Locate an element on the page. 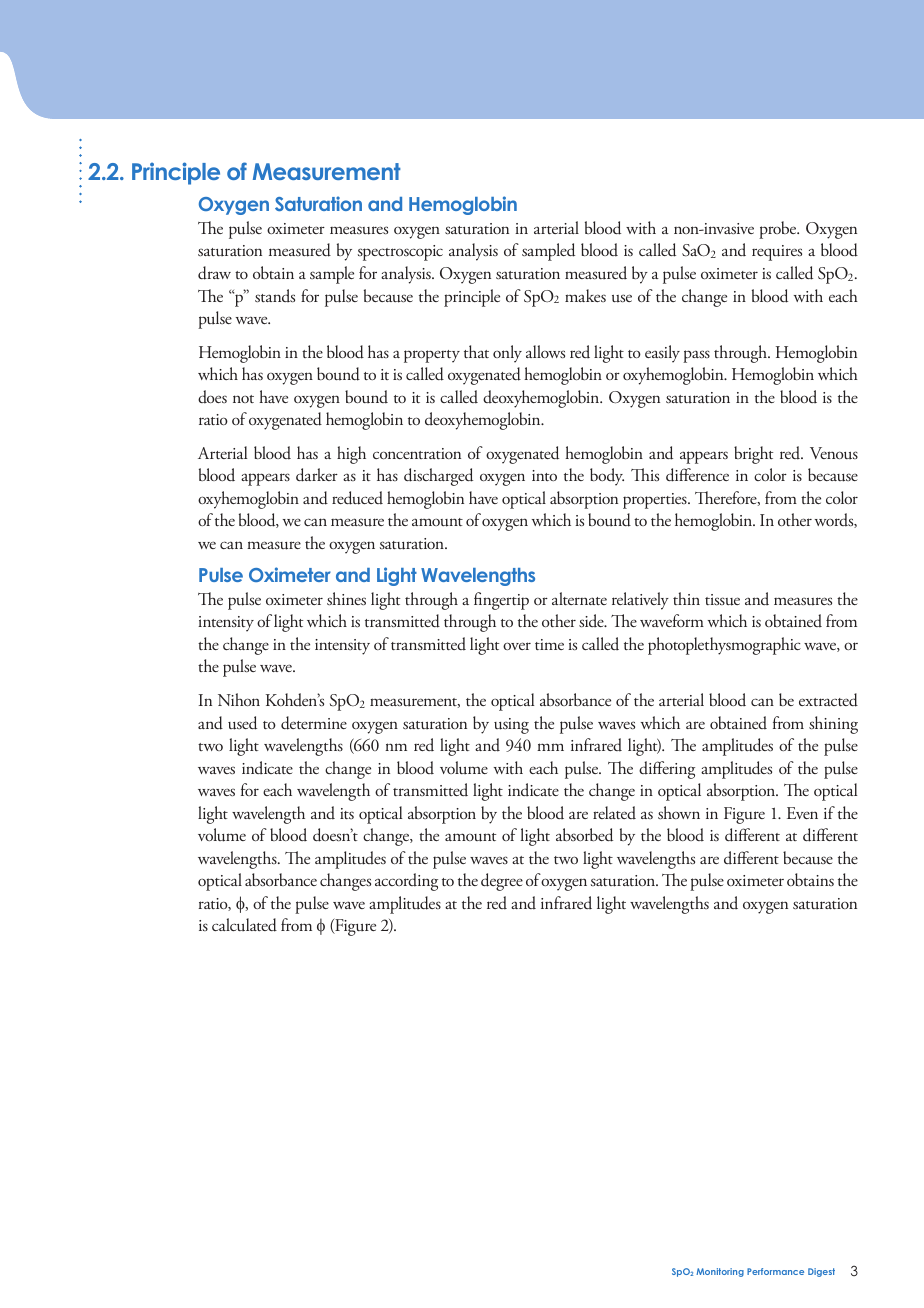 The width and height of the page is (924, 1308). using is located at coordinates (511, 726).
